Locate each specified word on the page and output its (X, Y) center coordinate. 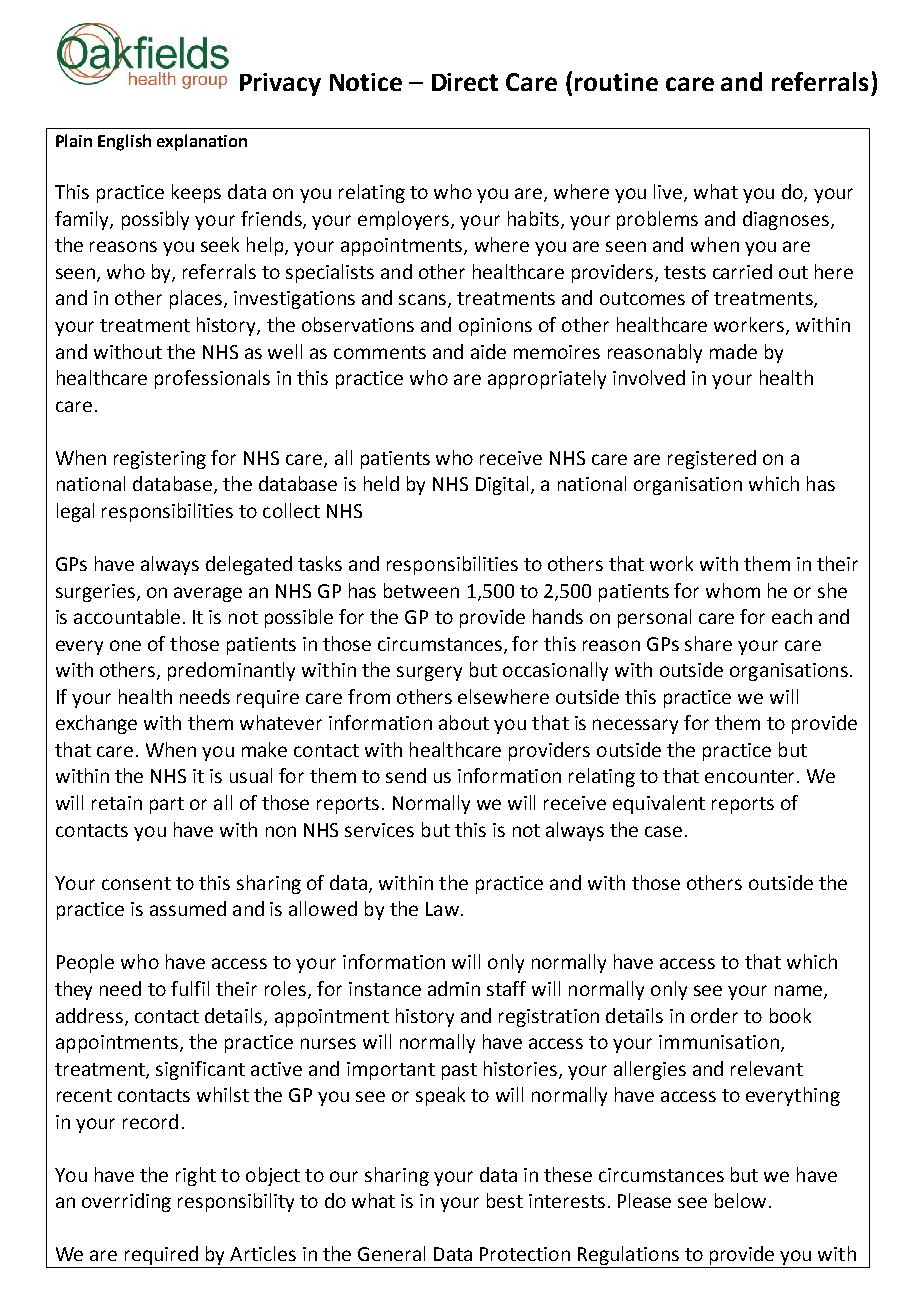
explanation (202, 142)
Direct (465, 82)
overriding (126, 1202)
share (708, 643)
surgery (429, 673)
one (125, 645)
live (669, 193)
